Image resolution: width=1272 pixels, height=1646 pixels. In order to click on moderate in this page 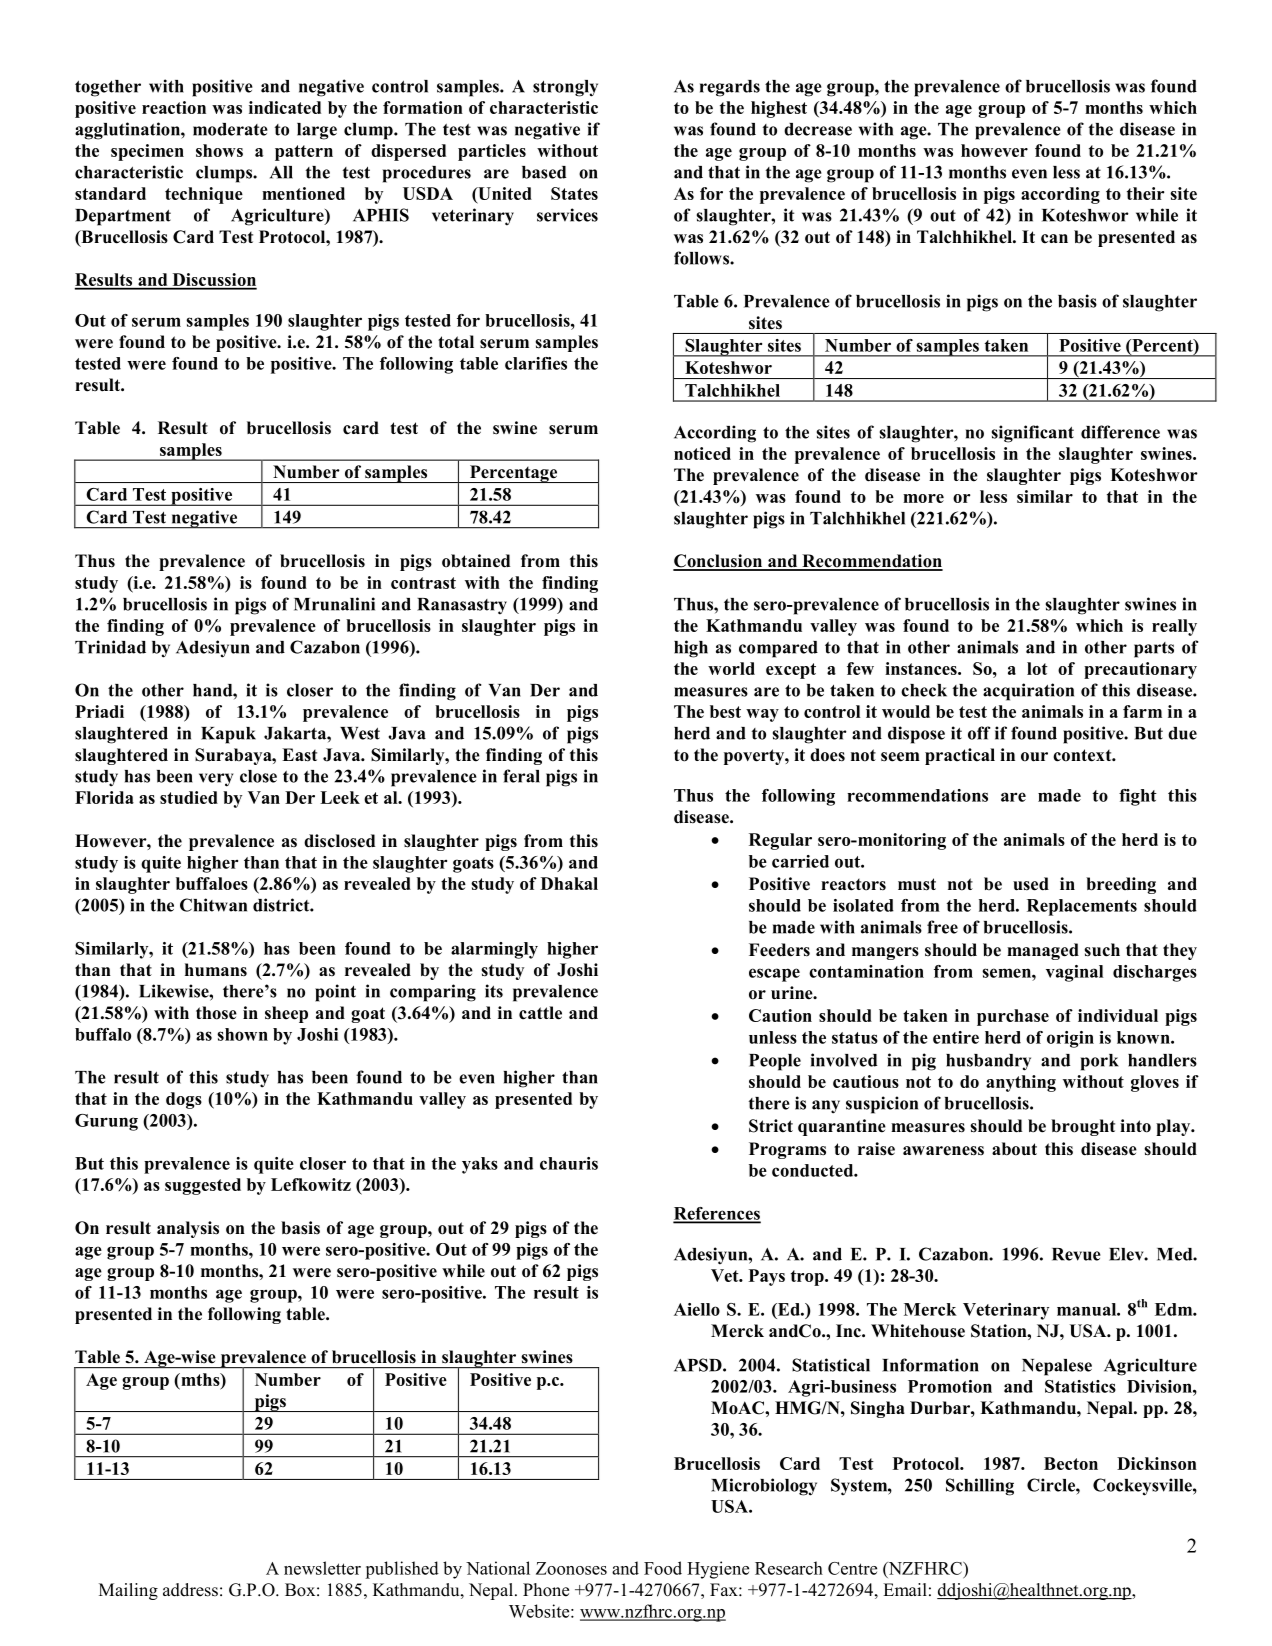, I will do `click(230, 129)`.
